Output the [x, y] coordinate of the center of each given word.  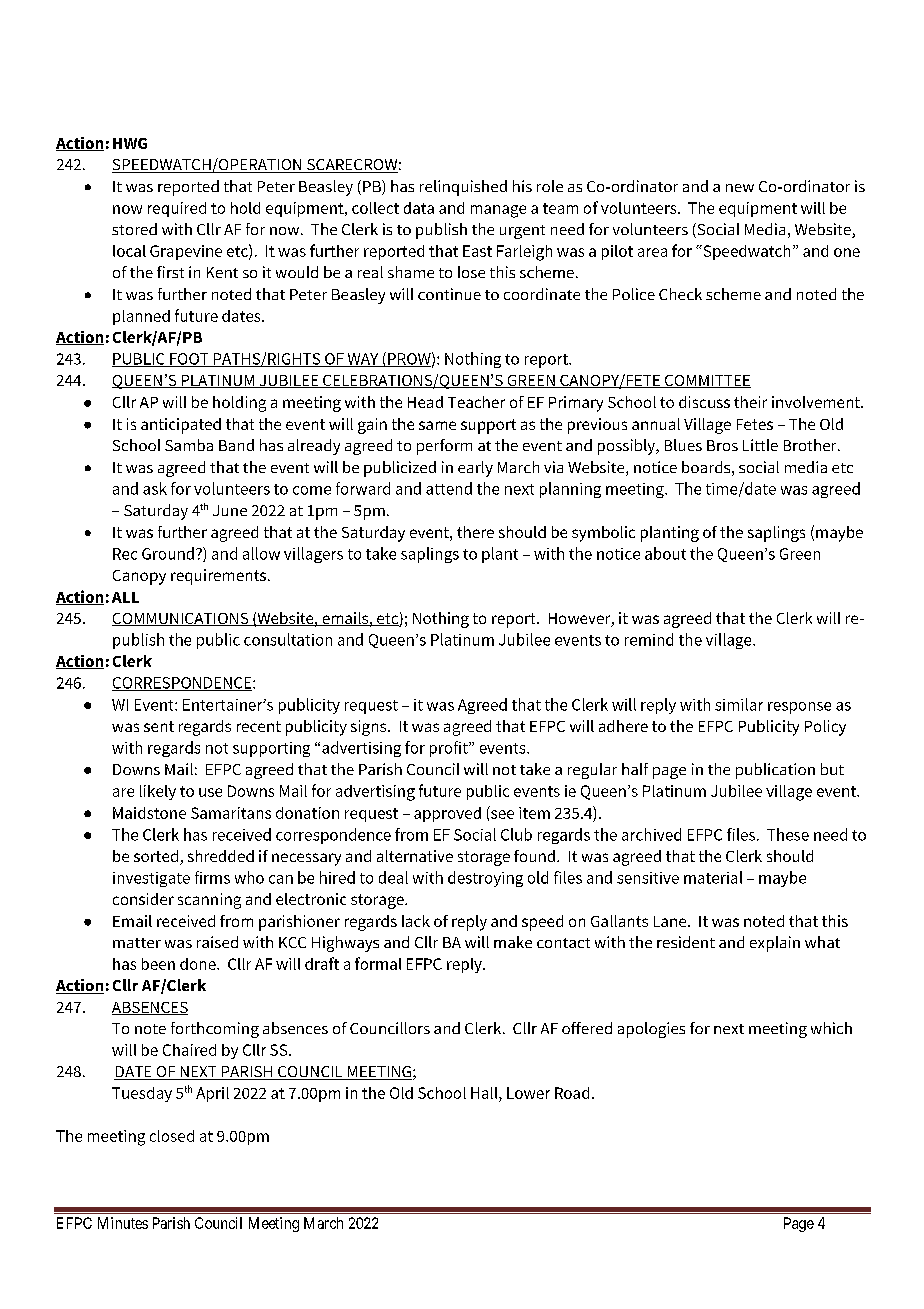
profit [450, 749]
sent [159, 726]
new [740, 188]
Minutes [123, 1223]
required [177, 209]
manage [498, 211]
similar [739, 704]
